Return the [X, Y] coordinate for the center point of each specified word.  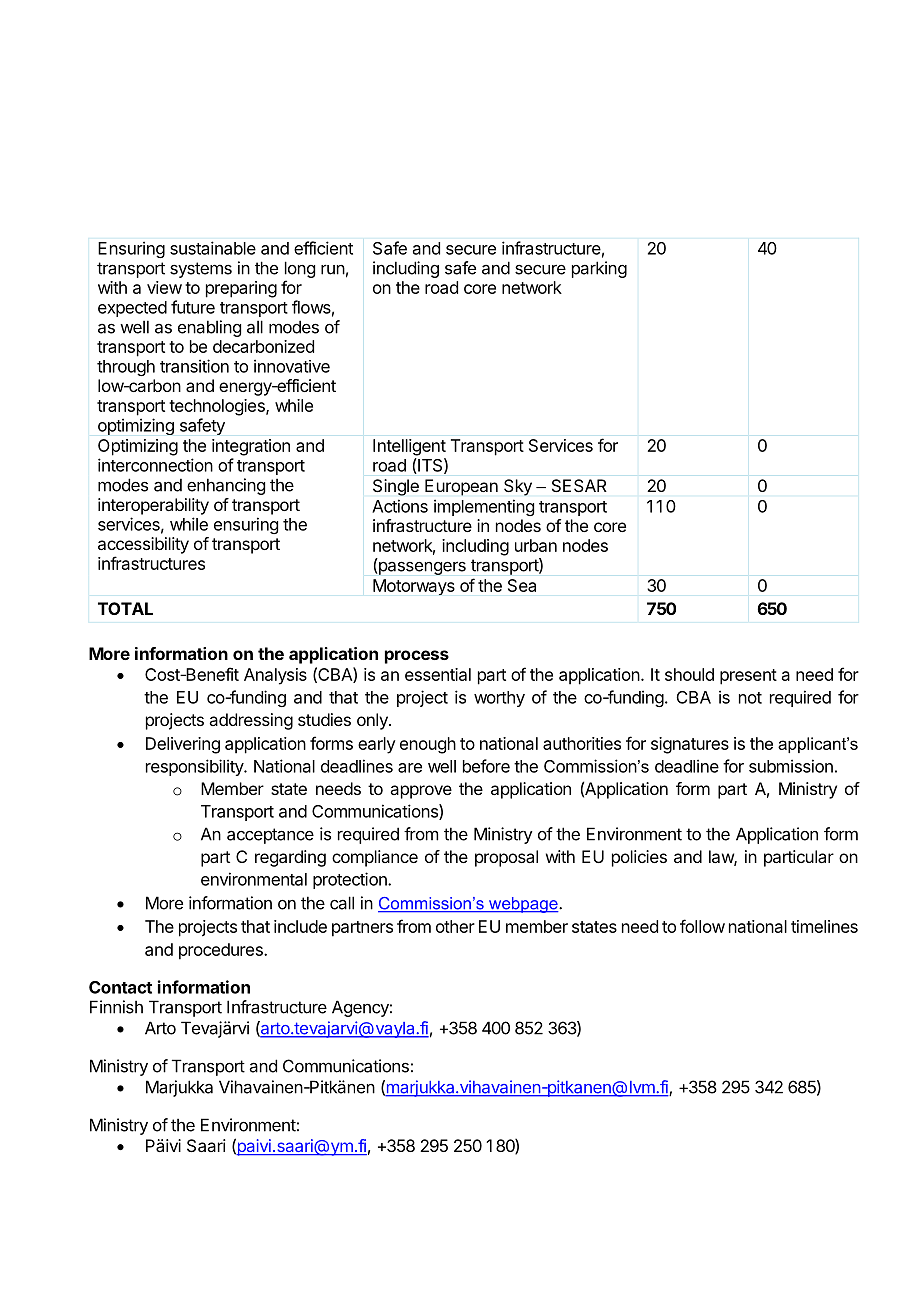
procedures [222, 951]
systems [201, 270]
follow [702, 926]
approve [421, 792]
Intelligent [409, 447]
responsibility [195, 767]
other [455, 926]
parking [599, 269]
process [417, 657]
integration [251, 447]
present [748, 677]
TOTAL [125, 608]
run [333, 269]
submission [791, 766]
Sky [518, 487]
